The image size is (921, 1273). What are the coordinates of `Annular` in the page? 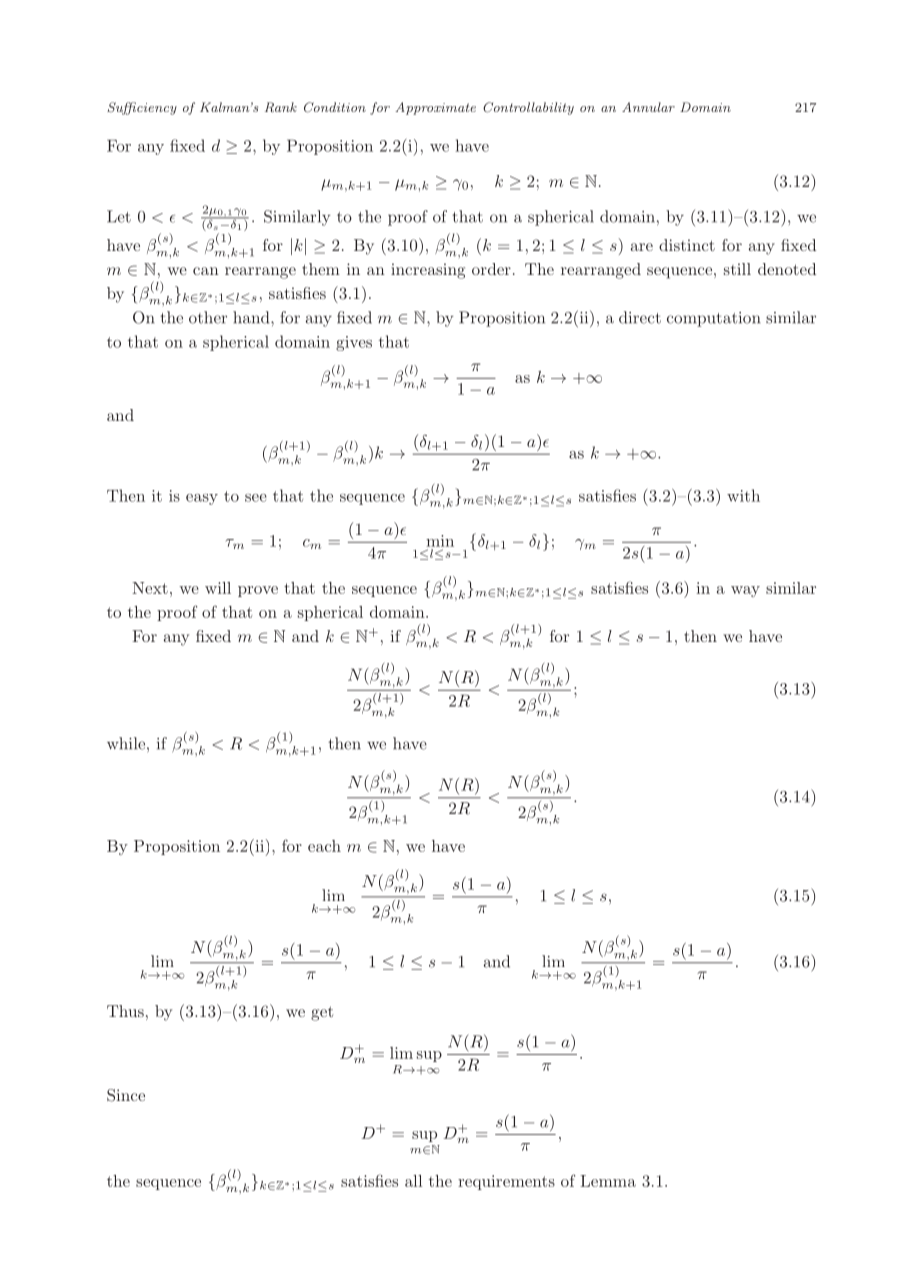 It's located at (648, 107).
